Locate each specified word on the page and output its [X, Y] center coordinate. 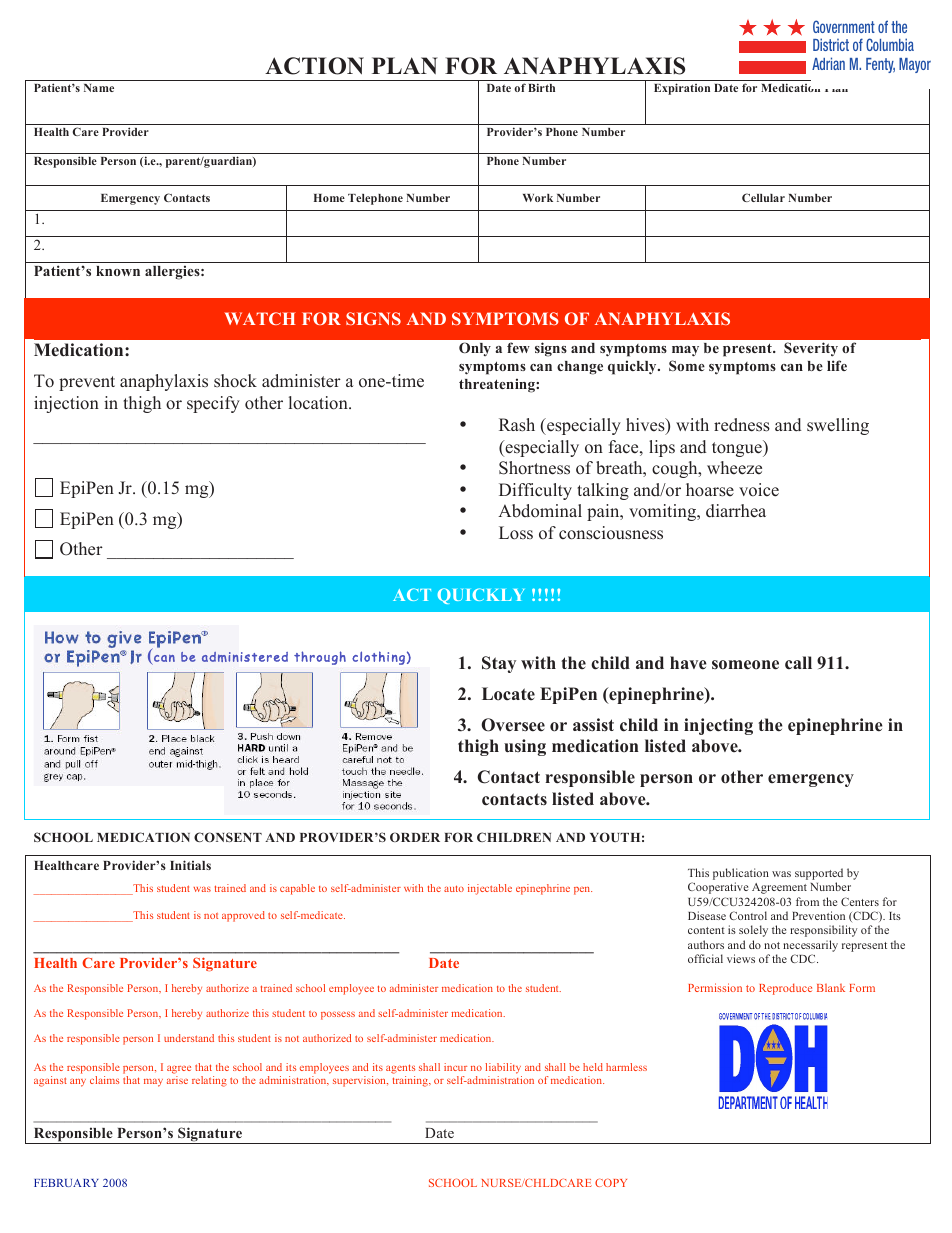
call [798, 663]
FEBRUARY [66, 1183]
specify [213, 404]
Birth [541, 87]
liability [503, 1068]
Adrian [828, 63]
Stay [499, 664]
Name [99, 88]
